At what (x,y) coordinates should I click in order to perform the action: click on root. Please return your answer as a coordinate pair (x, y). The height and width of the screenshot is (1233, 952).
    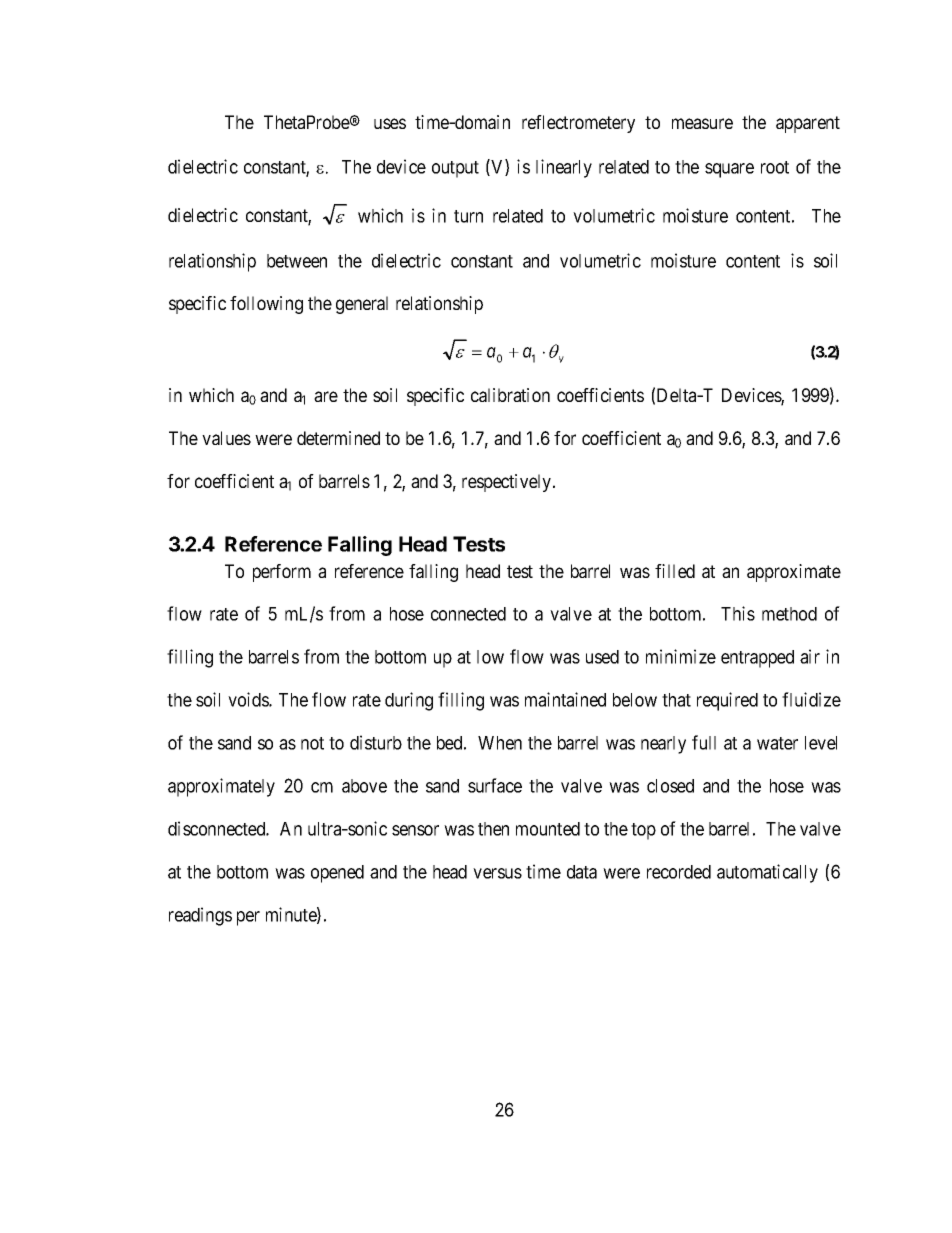
    Looking at the image, I should click on (775, 167).
